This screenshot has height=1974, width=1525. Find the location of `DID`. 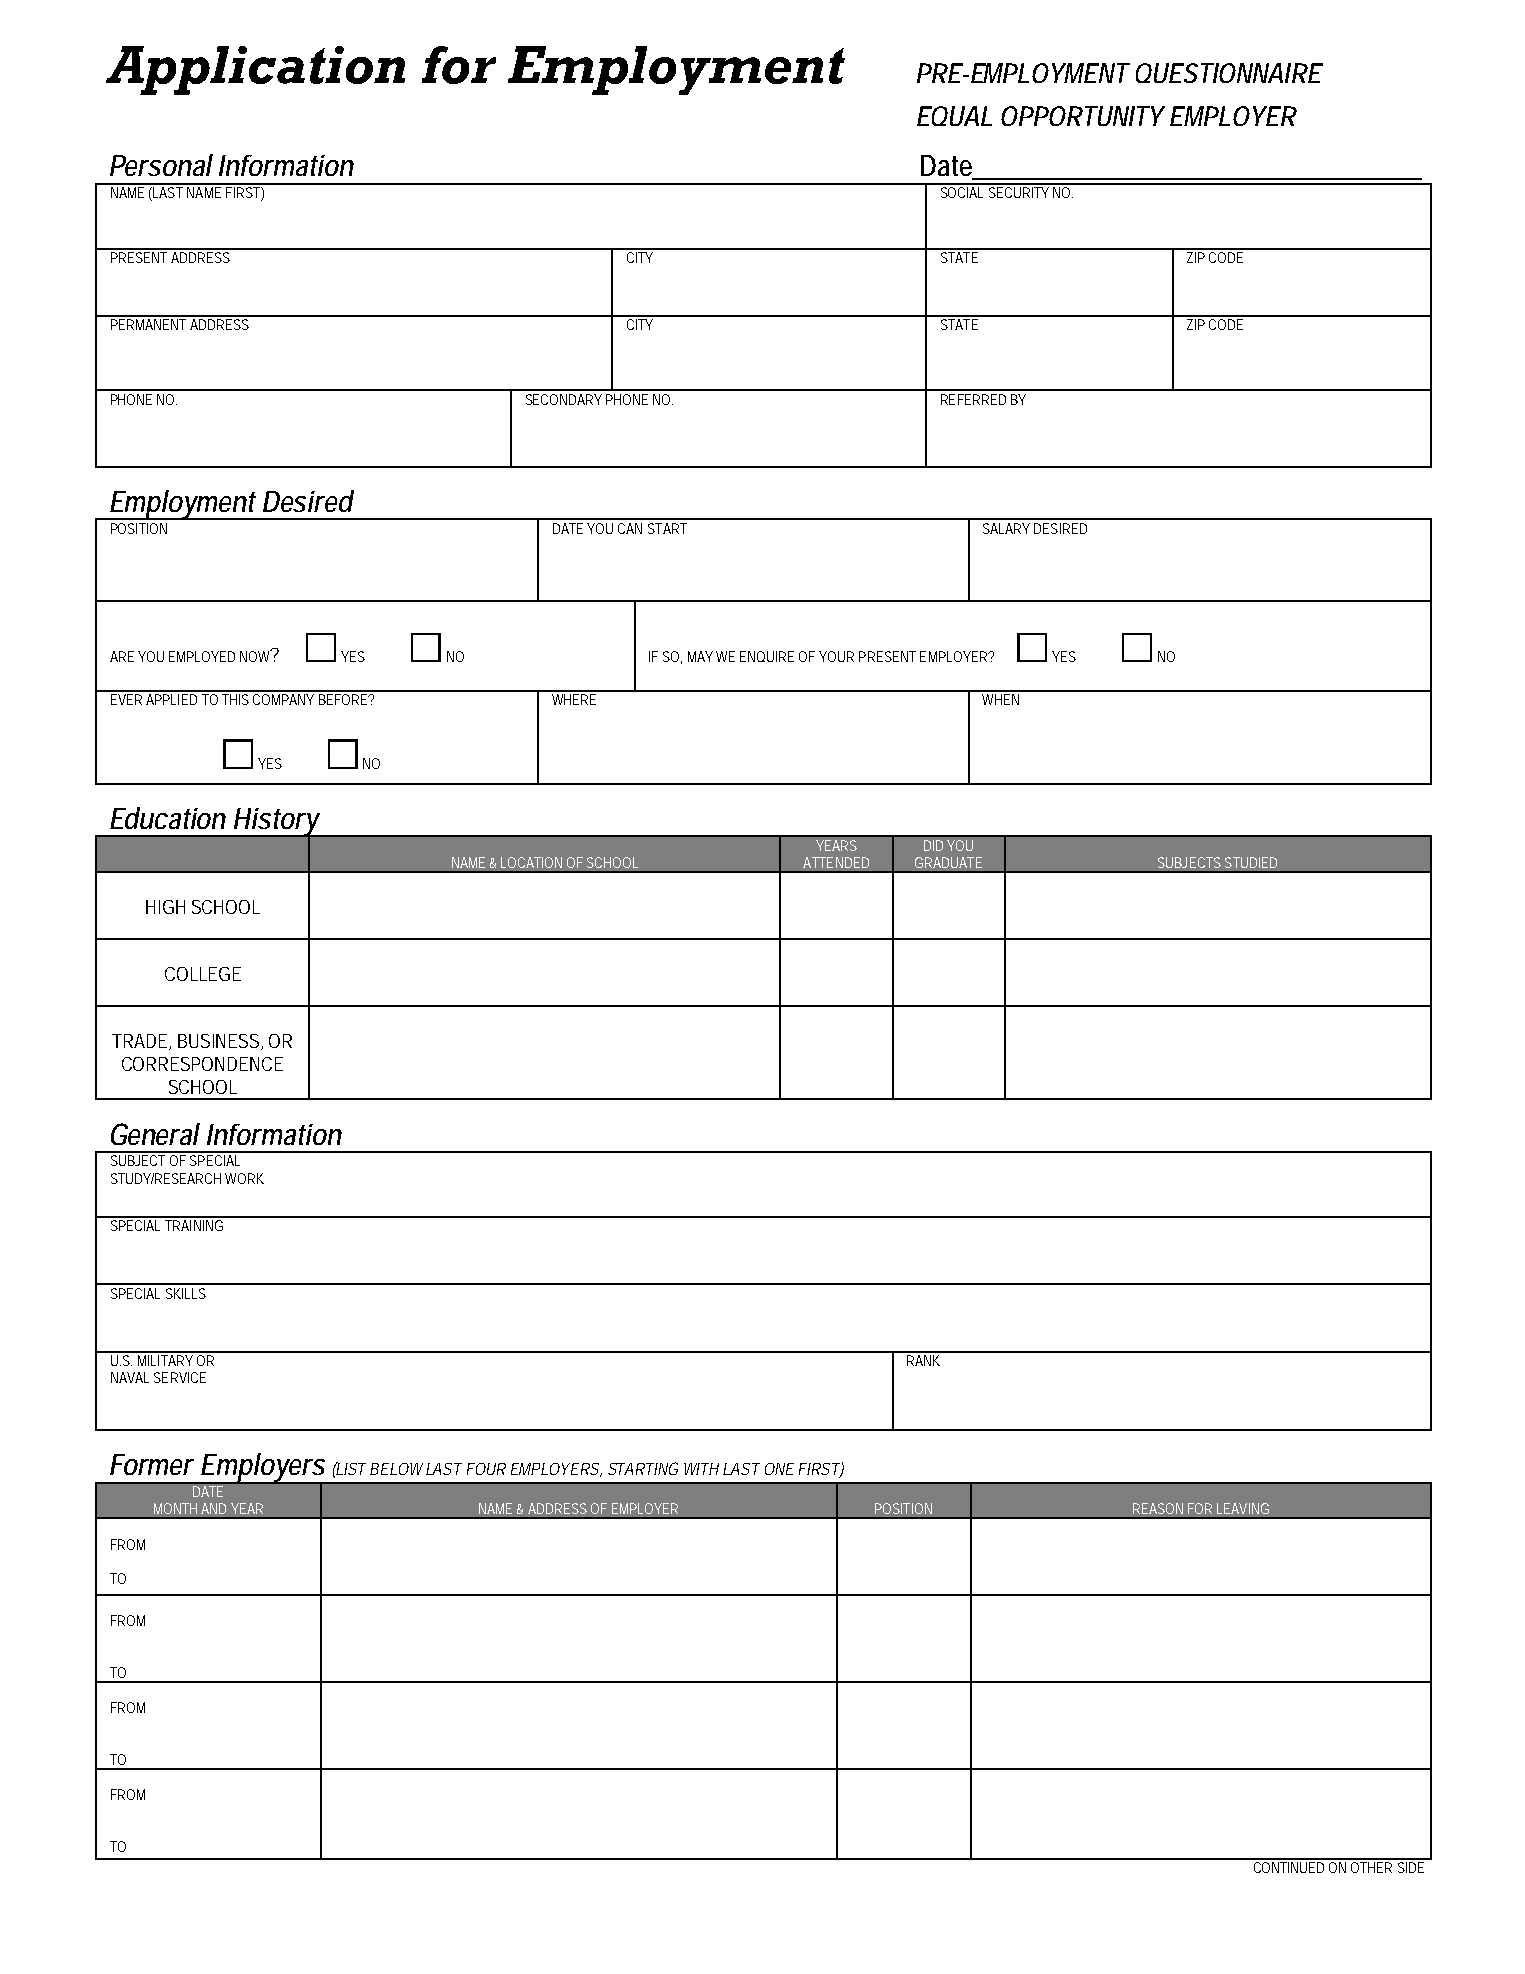

DID is located at coordinates (933, 845).
